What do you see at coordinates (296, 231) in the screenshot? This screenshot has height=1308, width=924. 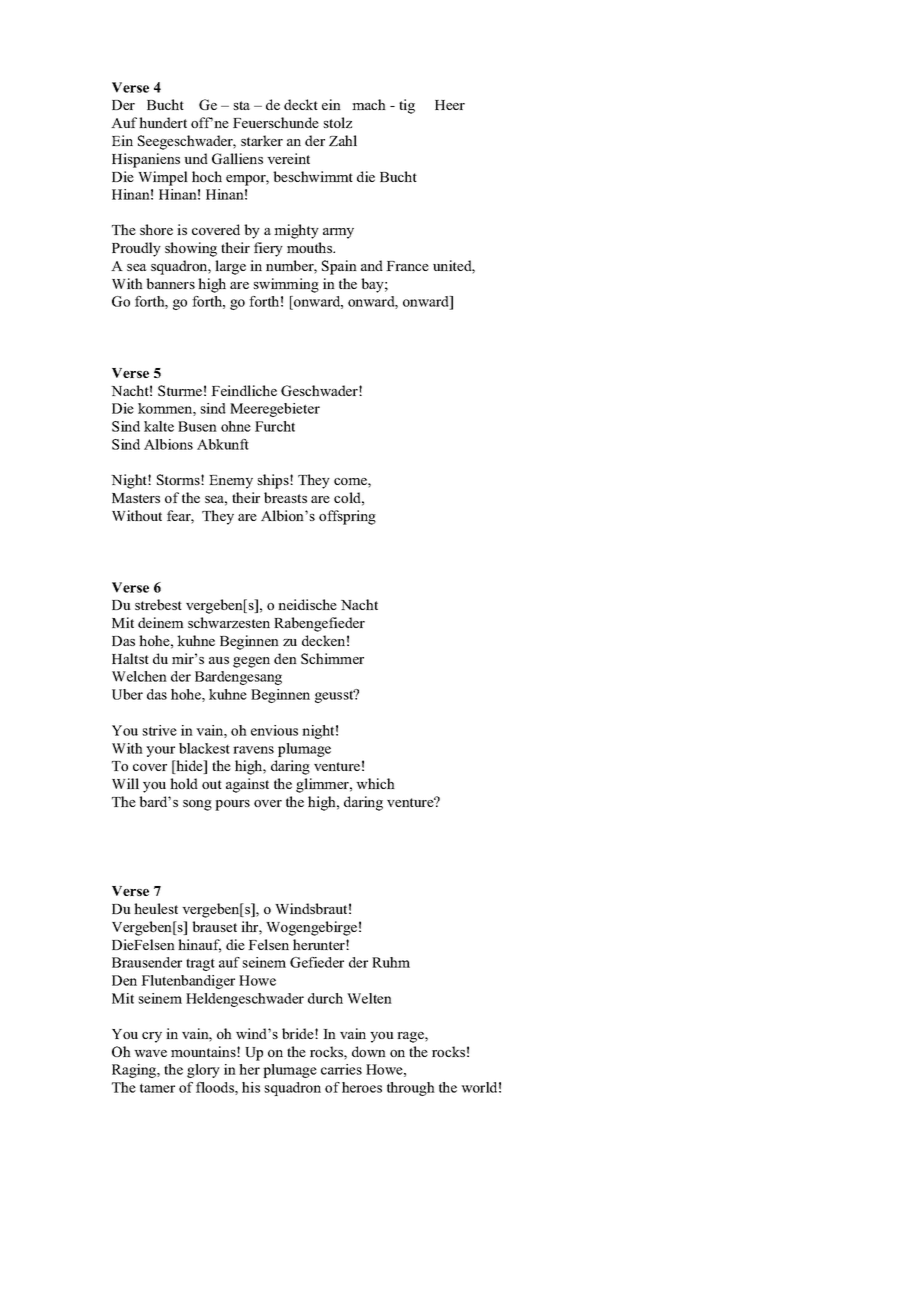 I see `mighty` at bounding box center [296, 231].
